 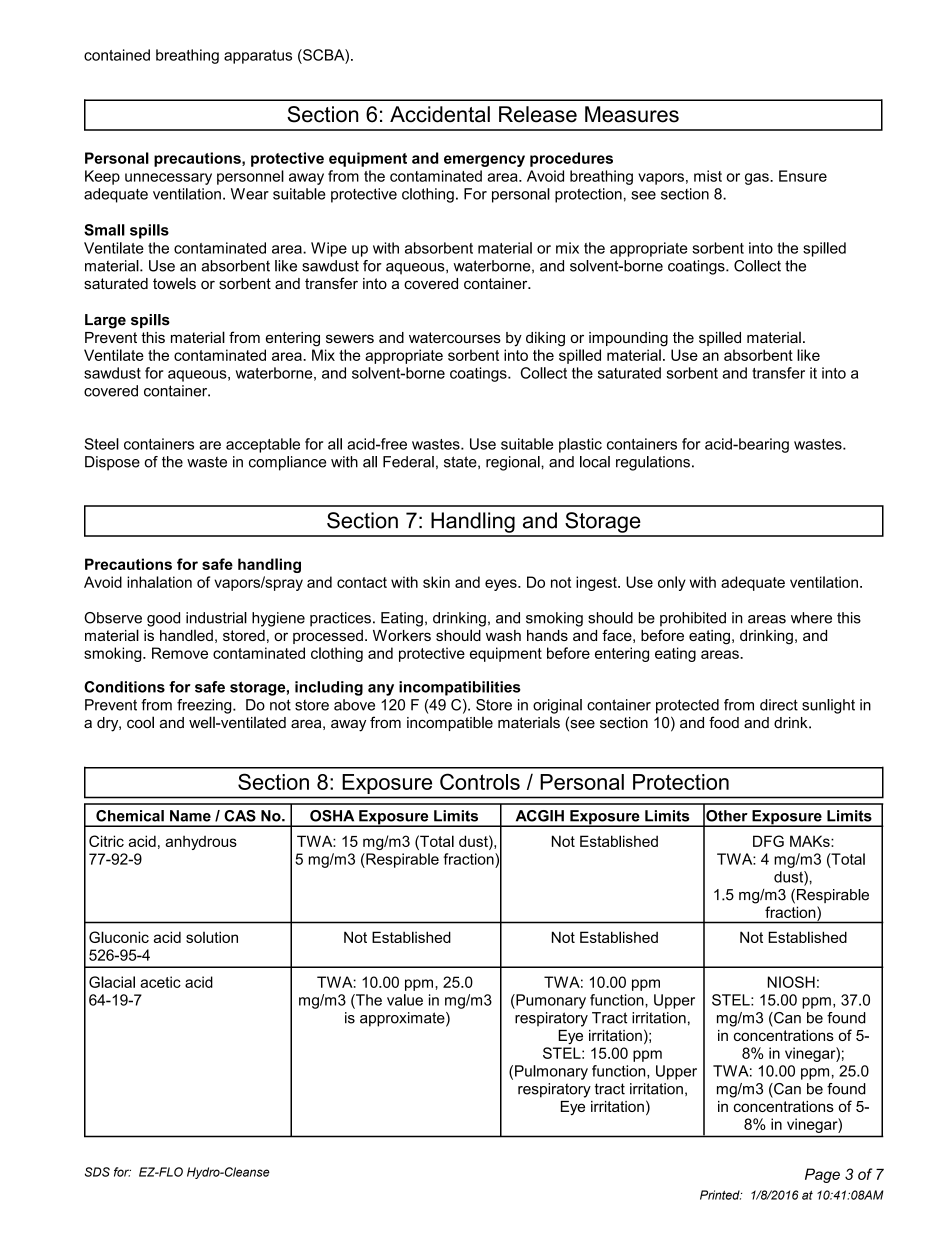 What do you see at coordinates (97, 1172) in the image?
I see `SDS` at bounding box center [97, 1172].
